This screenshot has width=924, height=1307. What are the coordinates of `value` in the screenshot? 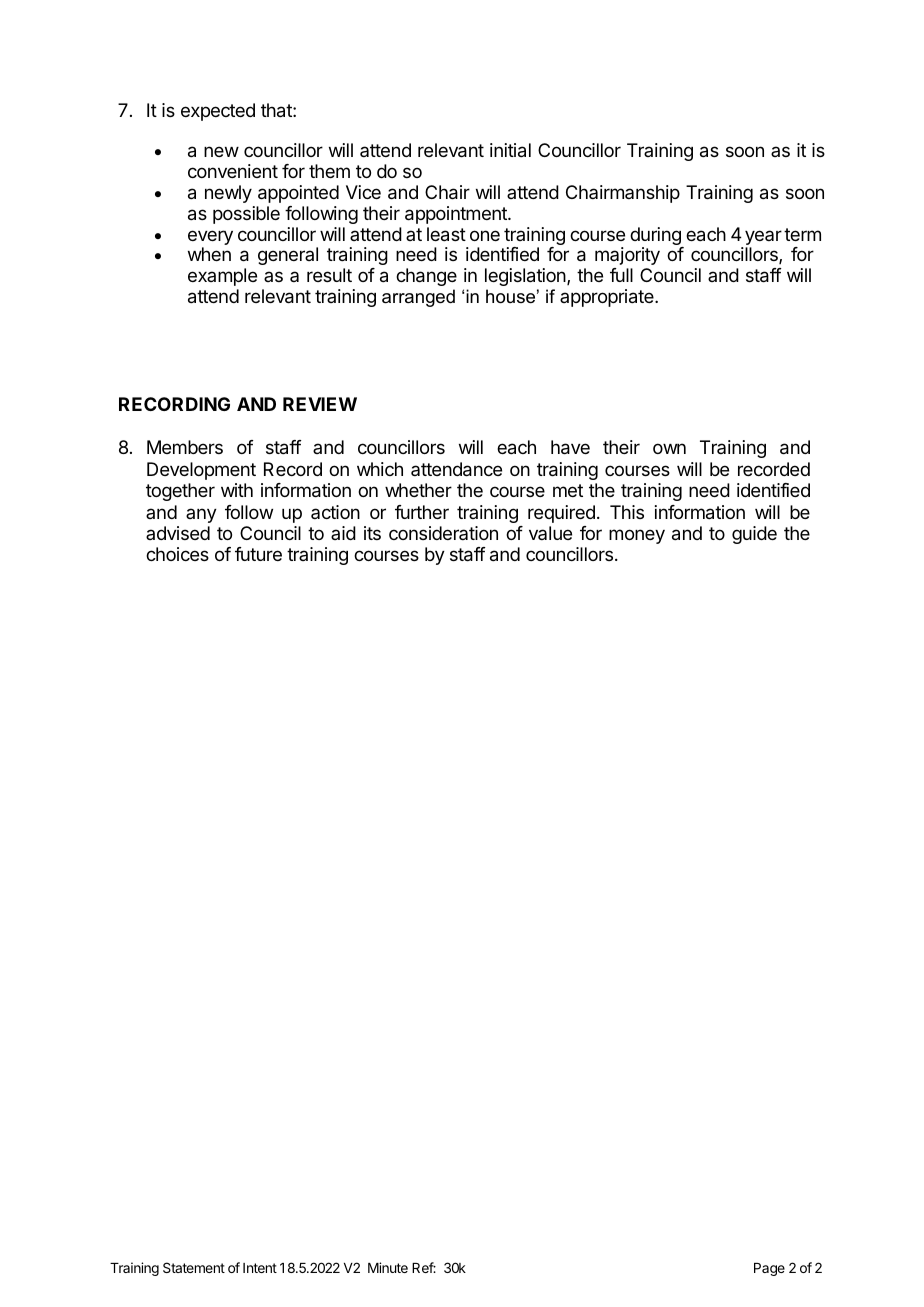 It's located at (550, 533).
